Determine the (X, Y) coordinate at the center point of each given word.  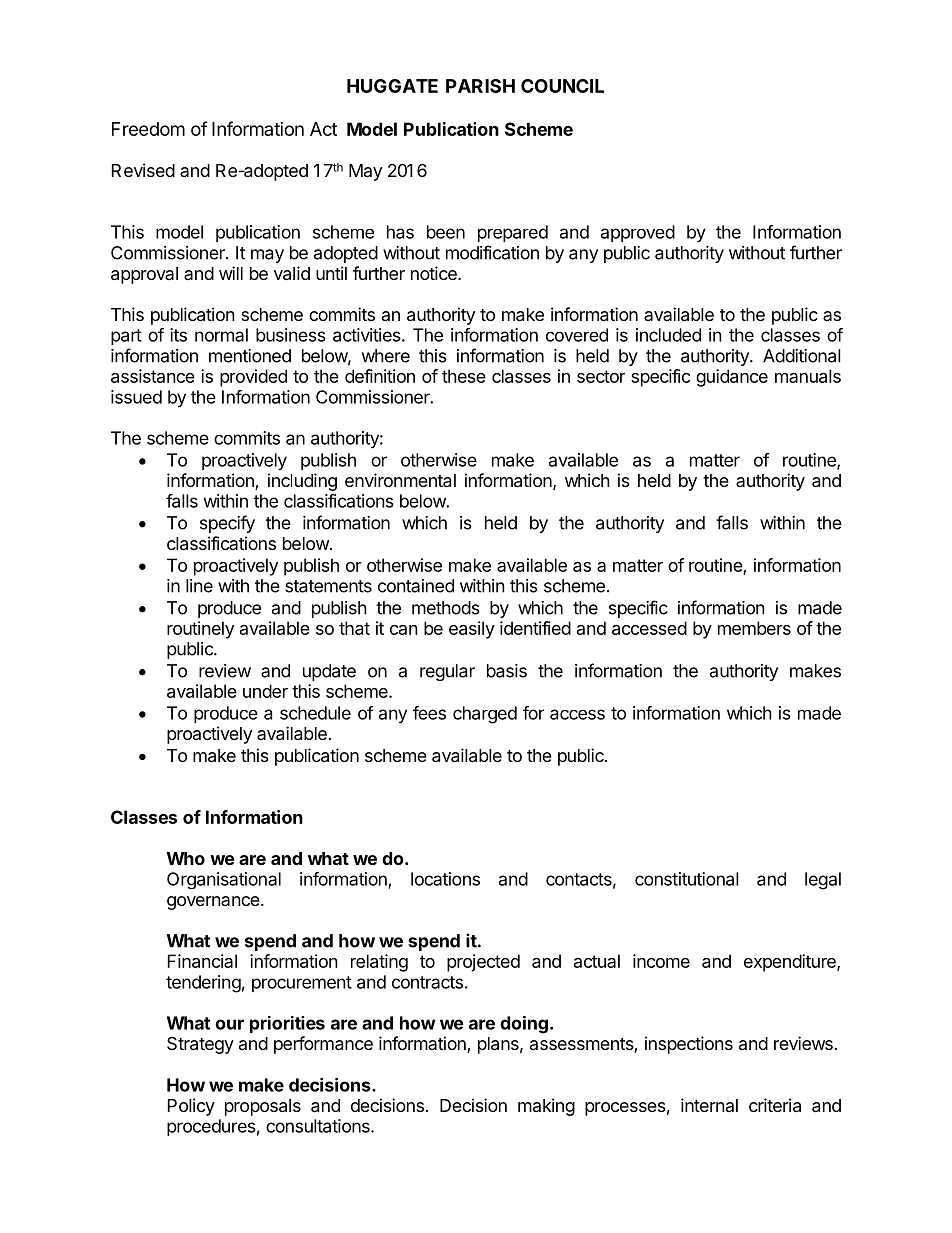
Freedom (148, 129)
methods (446, 608)
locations (445, 879)
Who (186, 858)
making (546, 1107)
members (754, 628)
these (464, 376)
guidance (732, 378)
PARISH (480, 86)
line (199, 586)
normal (221, 335)
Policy (191, 1107)
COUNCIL (562, 86)
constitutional (687, 879)
